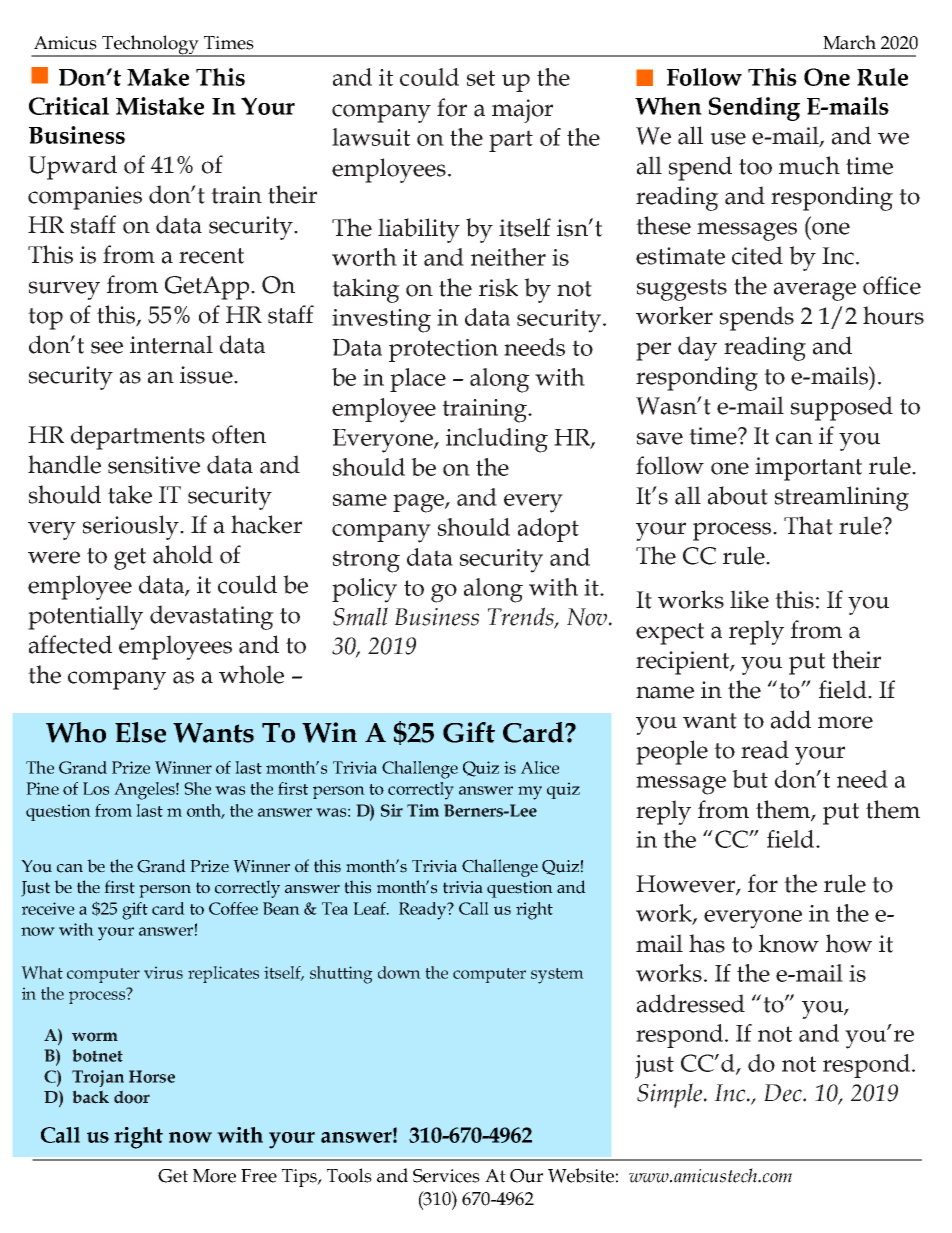 This image has height=1233, width=952. I want to click on important, so click(808, 469).
